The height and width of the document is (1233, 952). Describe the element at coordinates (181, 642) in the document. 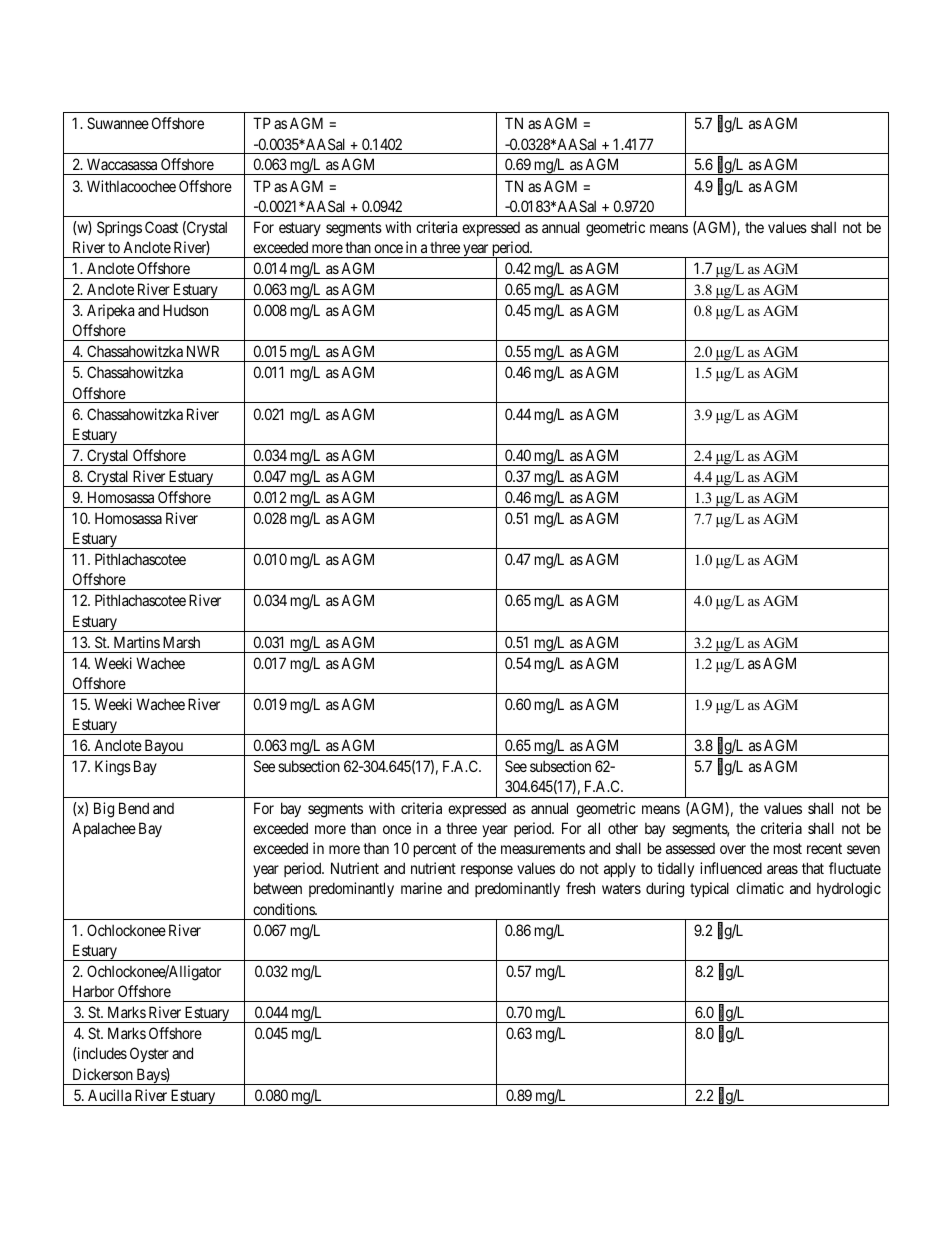

I see `Marsh` at that location.
